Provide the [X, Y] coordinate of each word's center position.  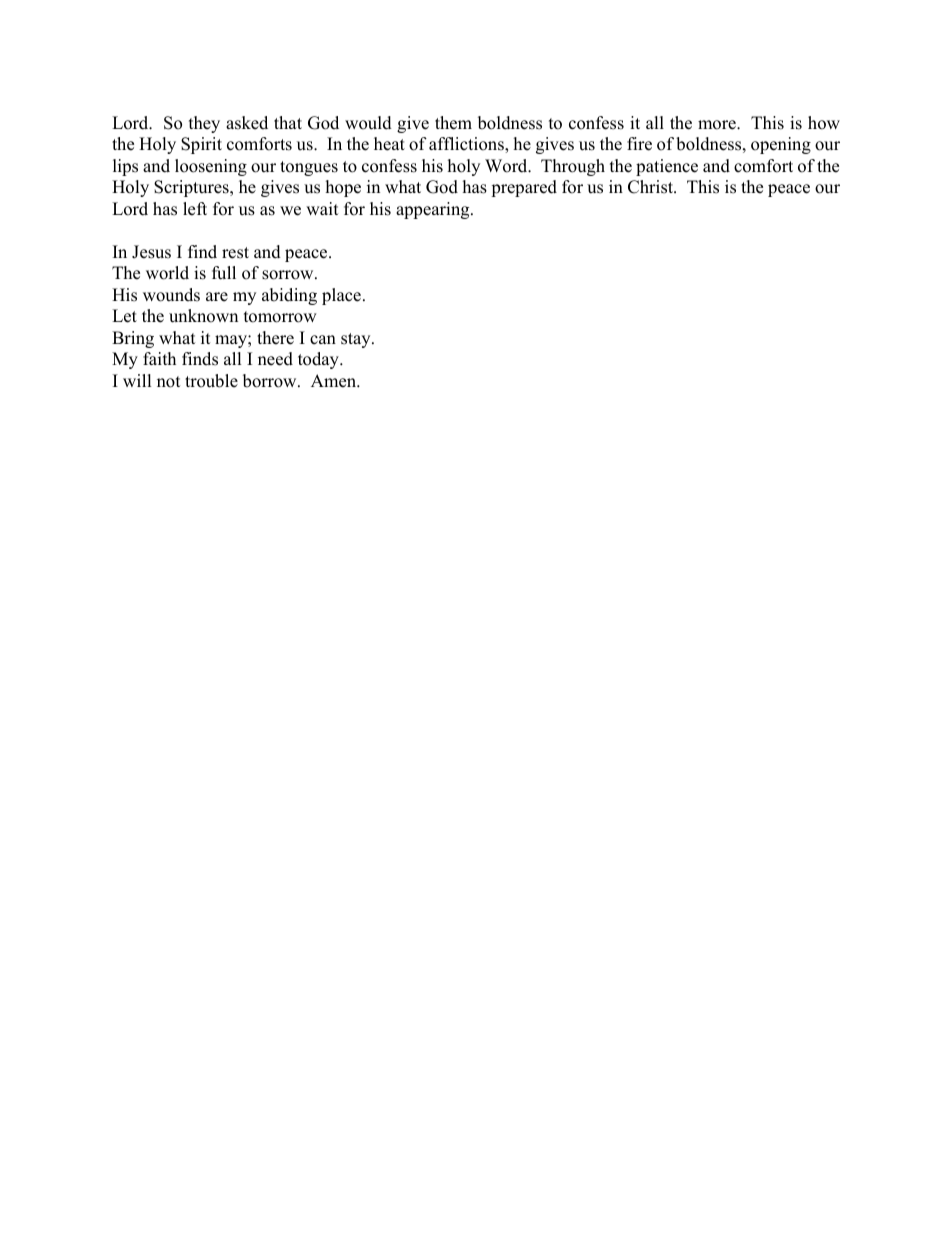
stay [357, 340]
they [204, 124]
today [319, 360]
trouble [211, 381]
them [453, 123]
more [718, 125]
